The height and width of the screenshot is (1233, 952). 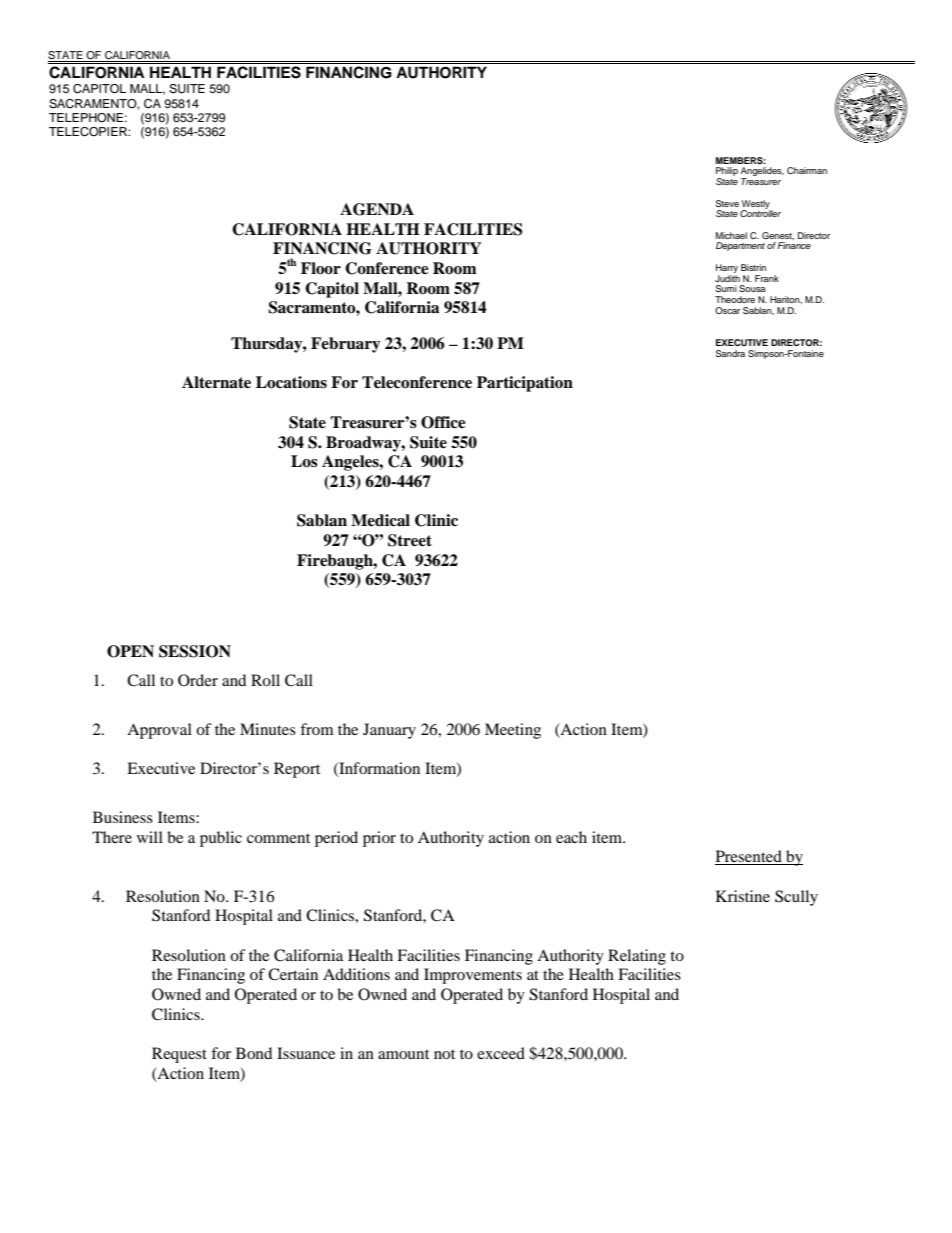 I want to click on Floor, so click(x=321, y=268).
